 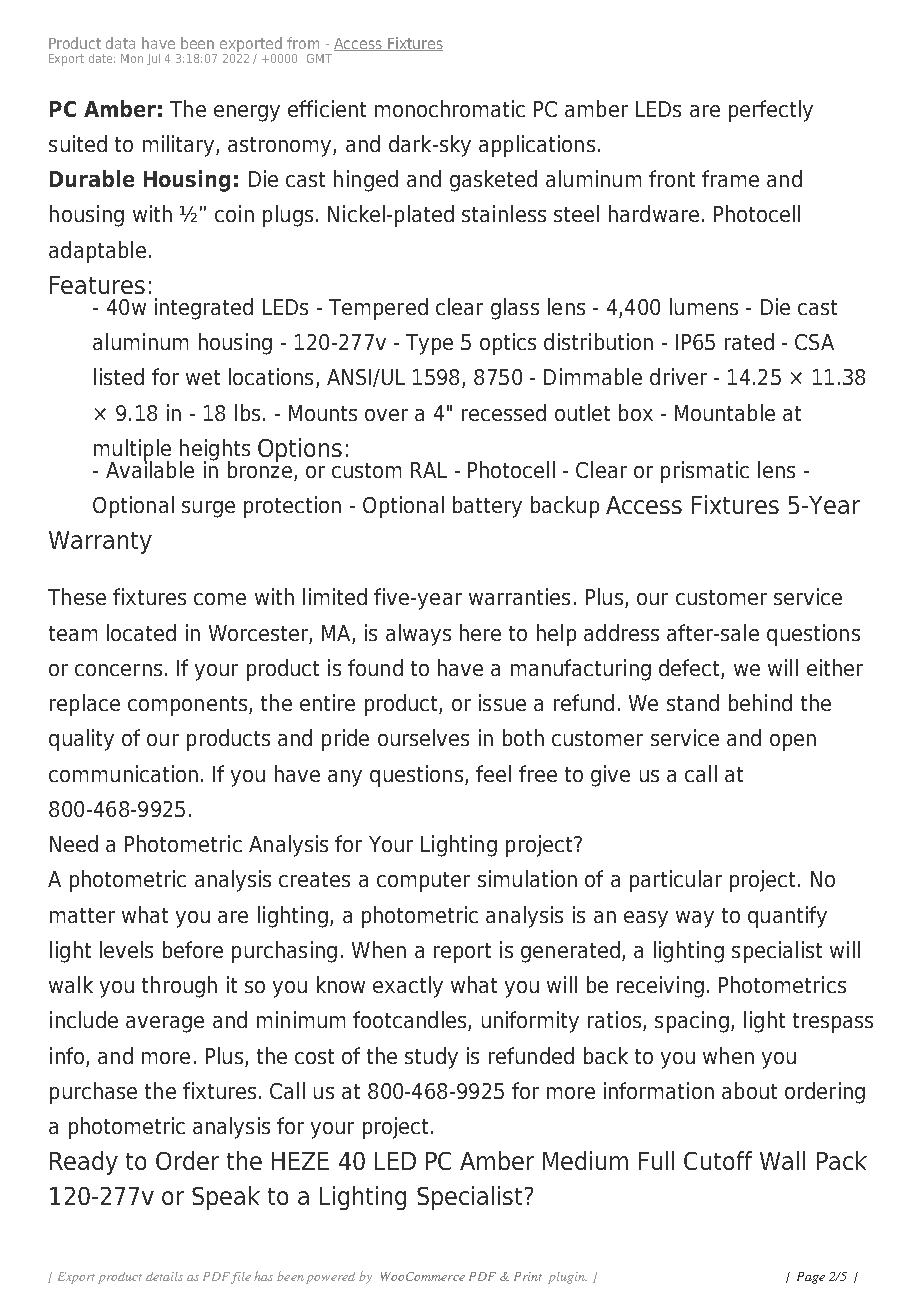 What do you see at coordinates (480, 632) in the page?
I see `here` at bounding box center [480, 632].
